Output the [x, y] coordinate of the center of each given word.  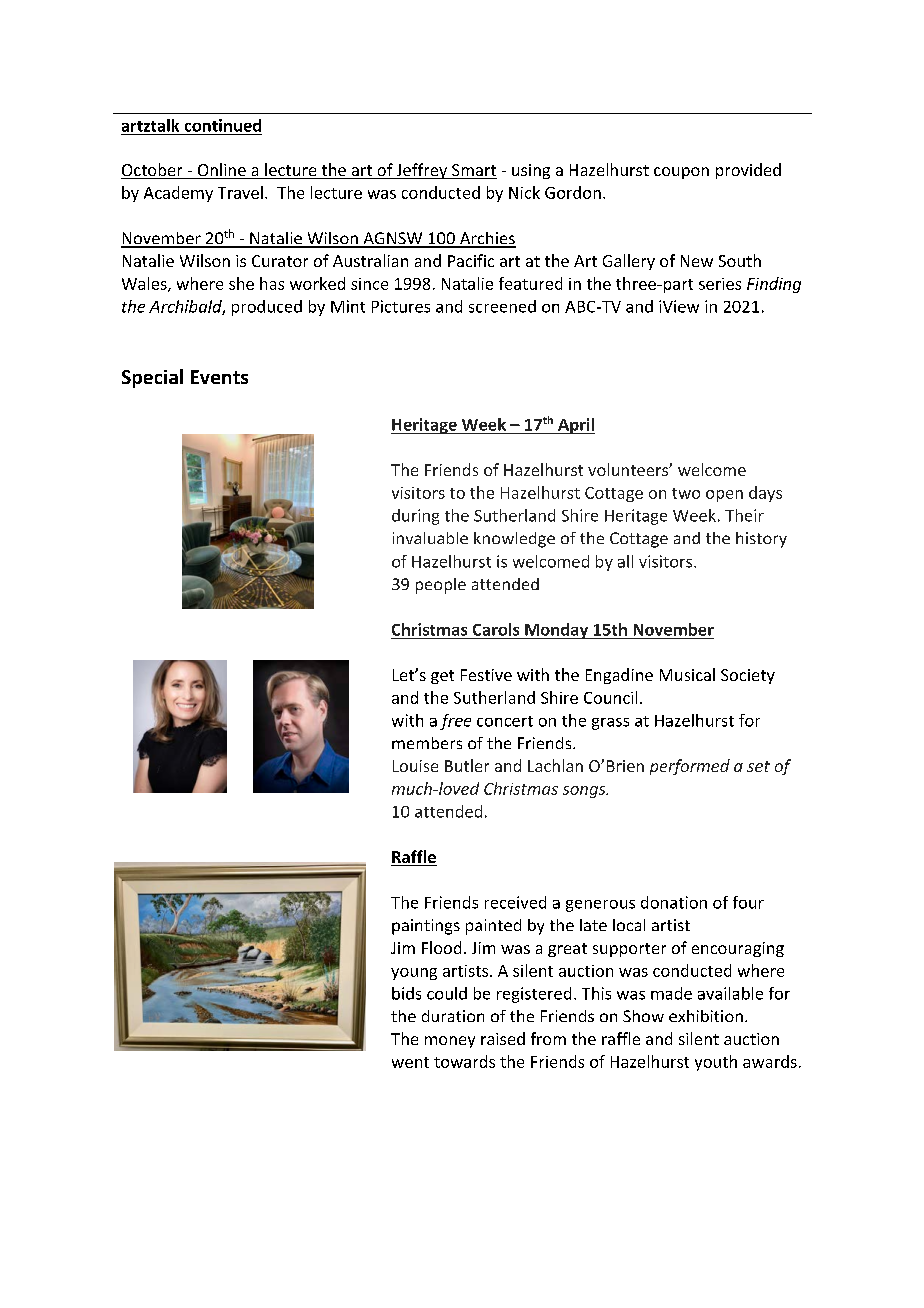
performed [690, 767]
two [686, 493]
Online [221, 171]
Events [219, 377]
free [455, 722]
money [450, 1042]
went [410, 1062]
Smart [473, 171]
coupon [681, 173]
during [415, 517]
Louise [415, 766]
